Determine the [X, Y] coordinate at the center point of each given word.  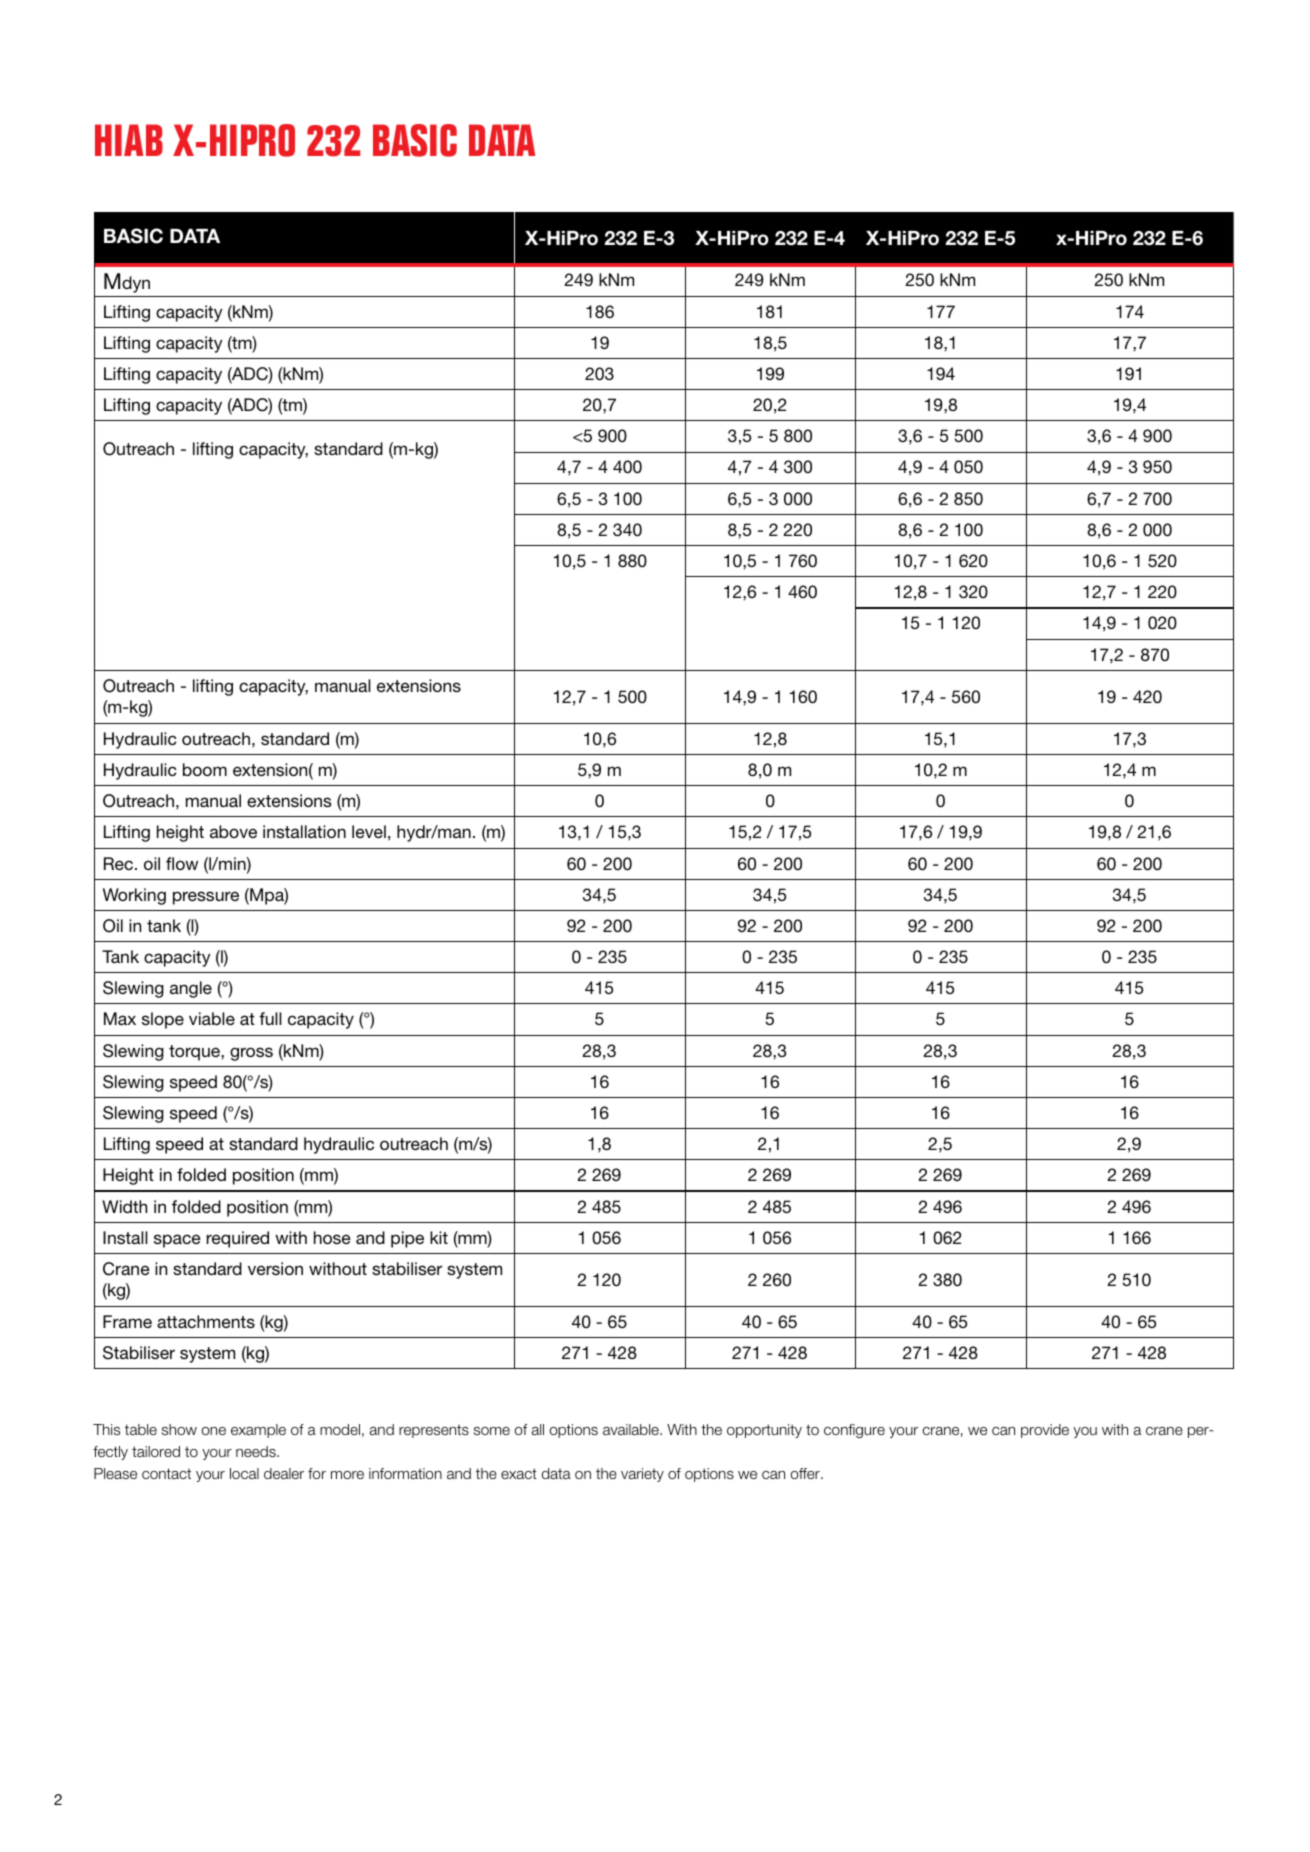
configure [854, 1431]
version [275, 1268]
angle [191, 989]
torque [195, 1053]
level [369, 831]
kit [439, 1237]
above [233, 831]
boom [205, 769]
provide [1045, 1431]
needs [257, 1451]
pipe [407, 1239]
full [270, 1018]
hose [332, 1237]
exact [519, 1473]
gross [251, 1054]
